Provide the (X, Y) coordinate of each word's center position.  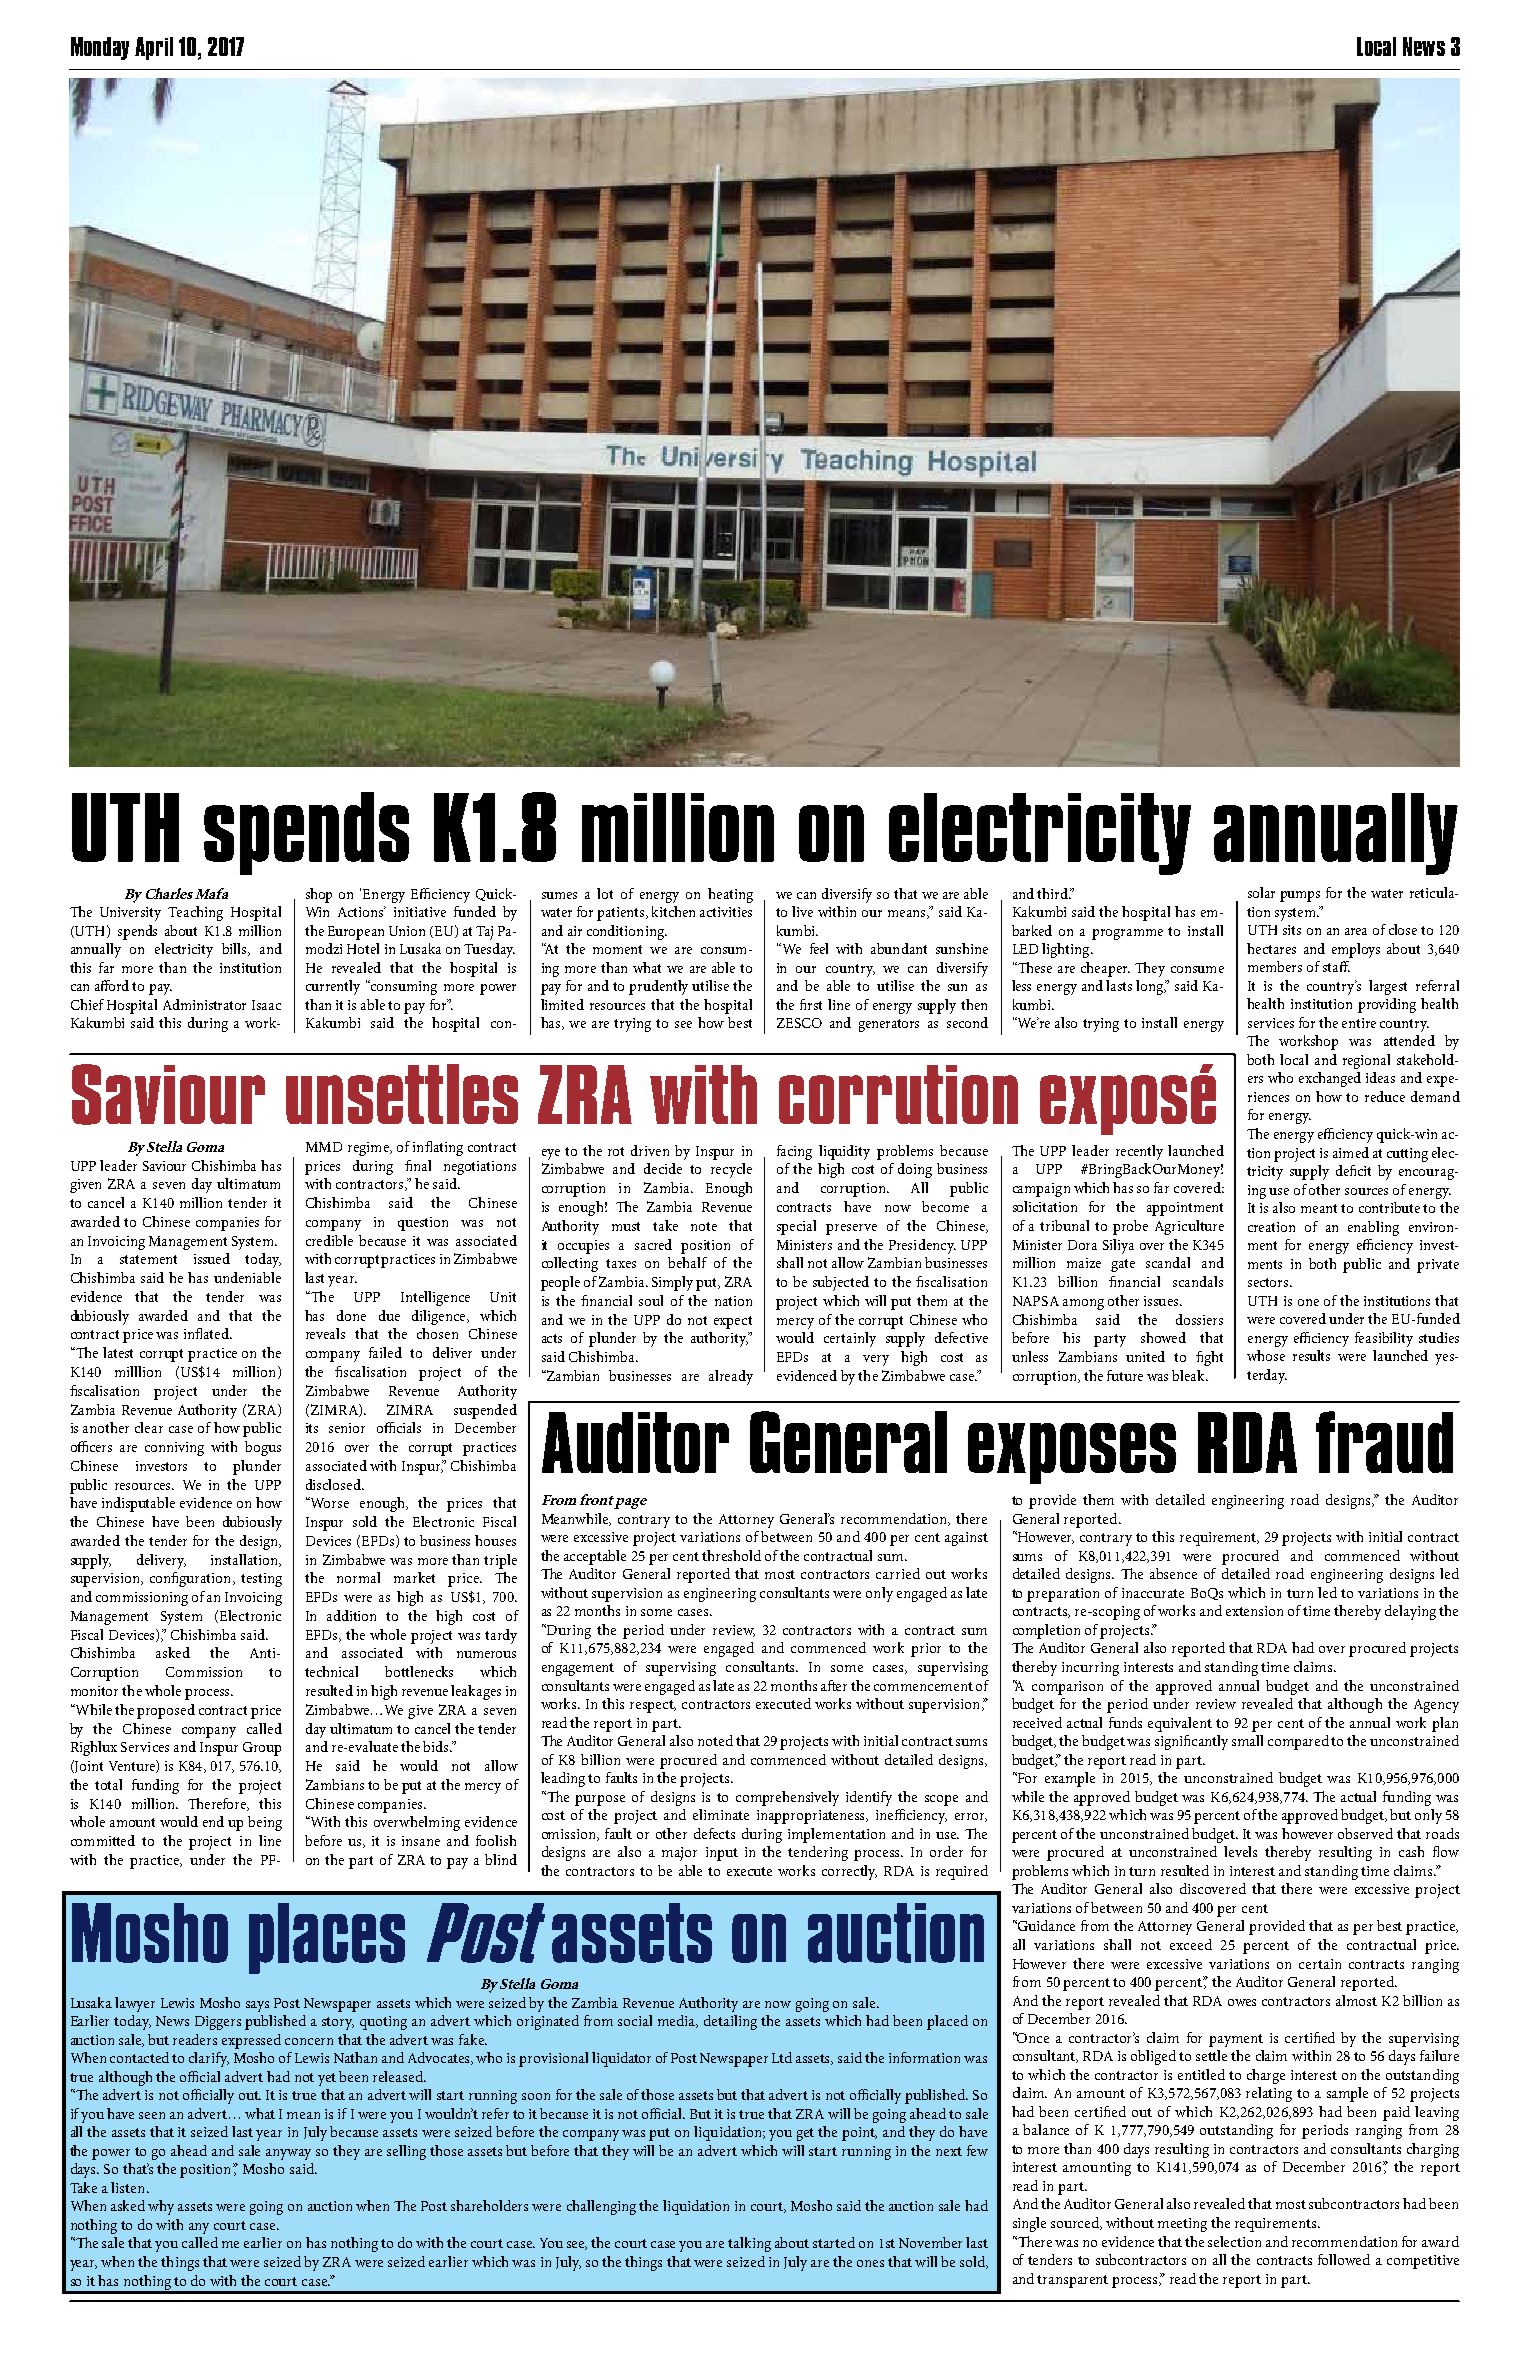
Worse (329, 1502)
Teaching (195, 913)
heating (730, 895)
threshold (731, 1555)
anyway (288, 2154)
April (154, 48)
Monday (100, 48)
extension (1254, 1611)
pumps (1300, 896)
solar (1261, 892)
